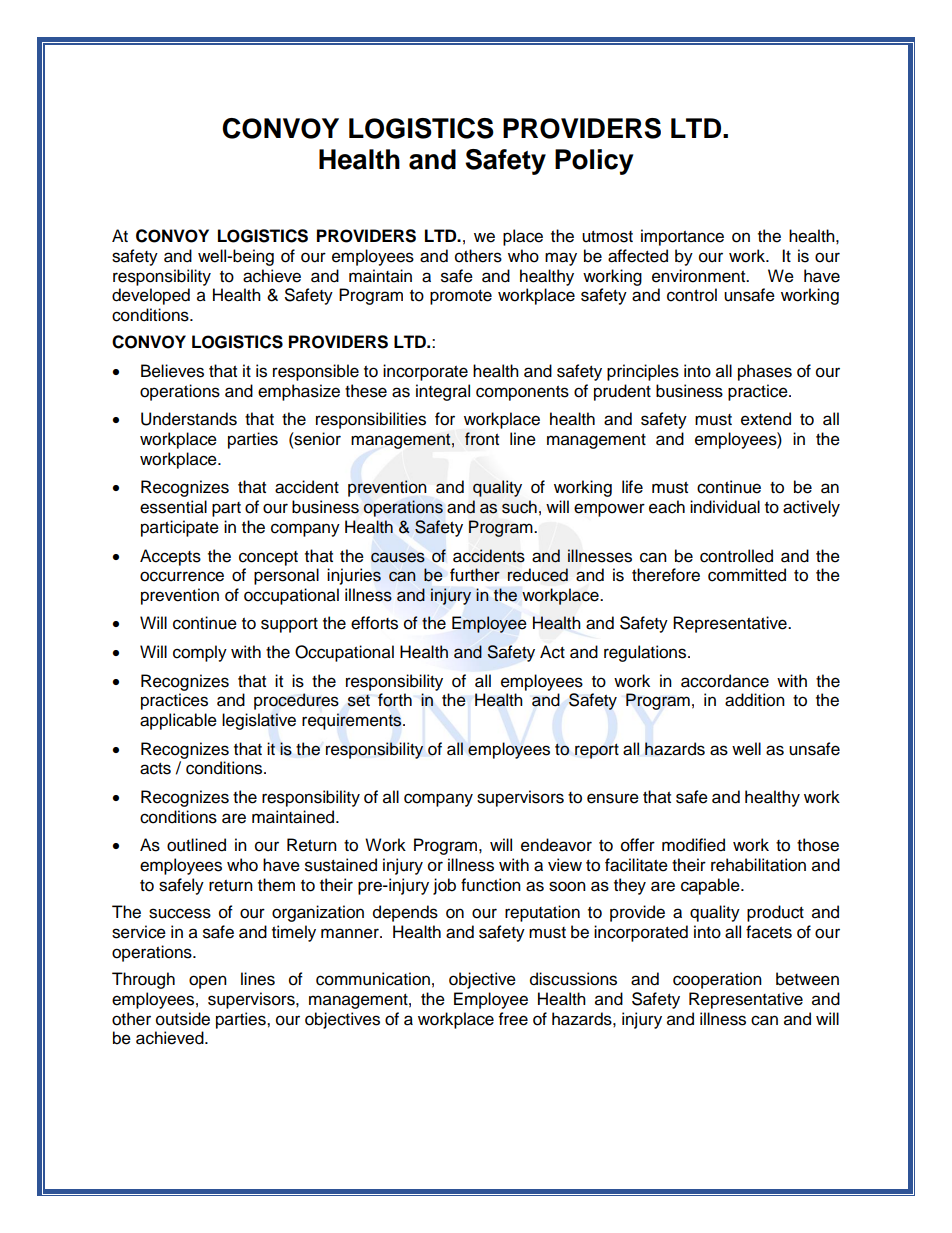  I want to click on developed, so click(151, 296).
